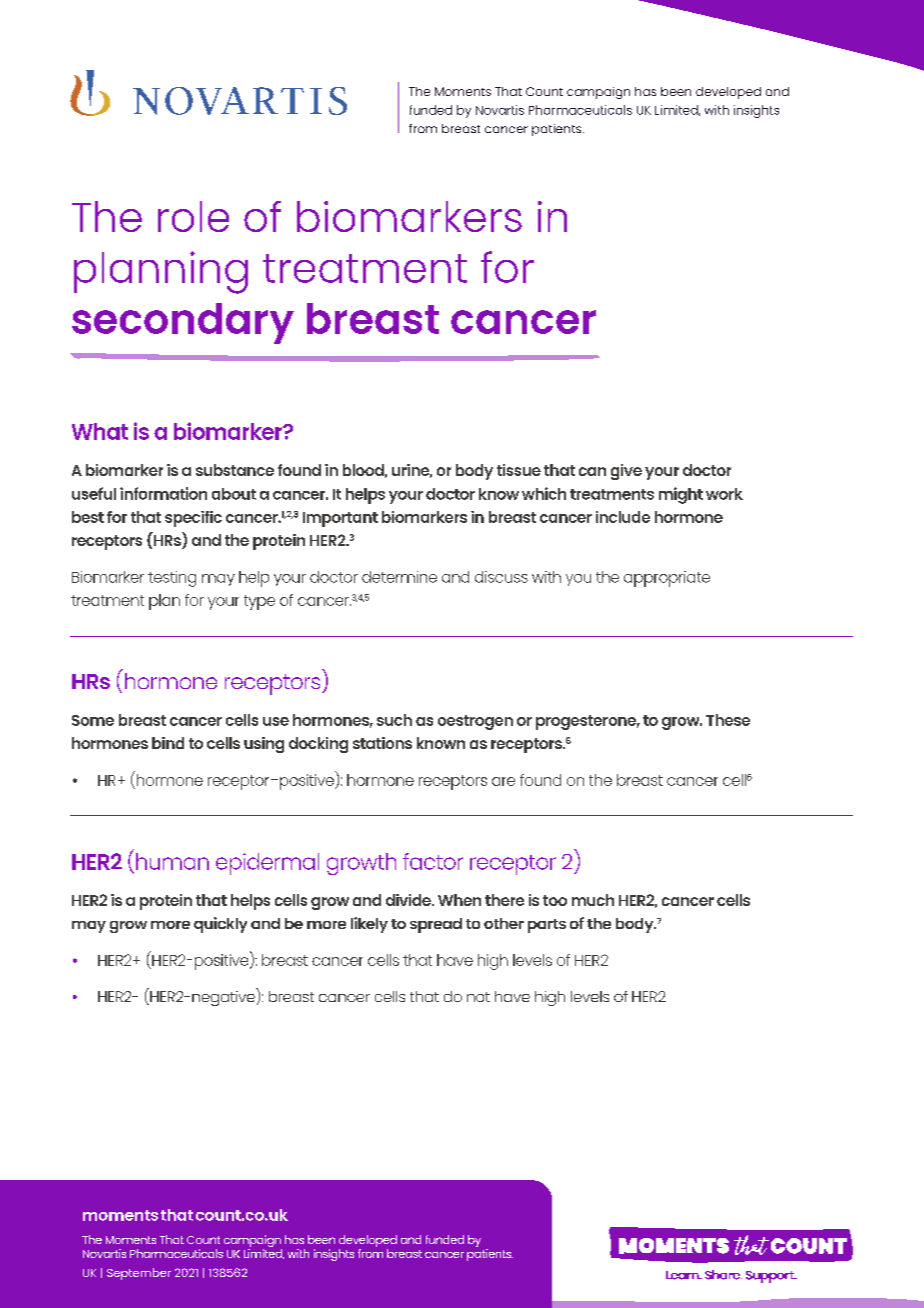  Describe the element at coordinates (626, 472) in the screenshot. I see `give` at that location.
